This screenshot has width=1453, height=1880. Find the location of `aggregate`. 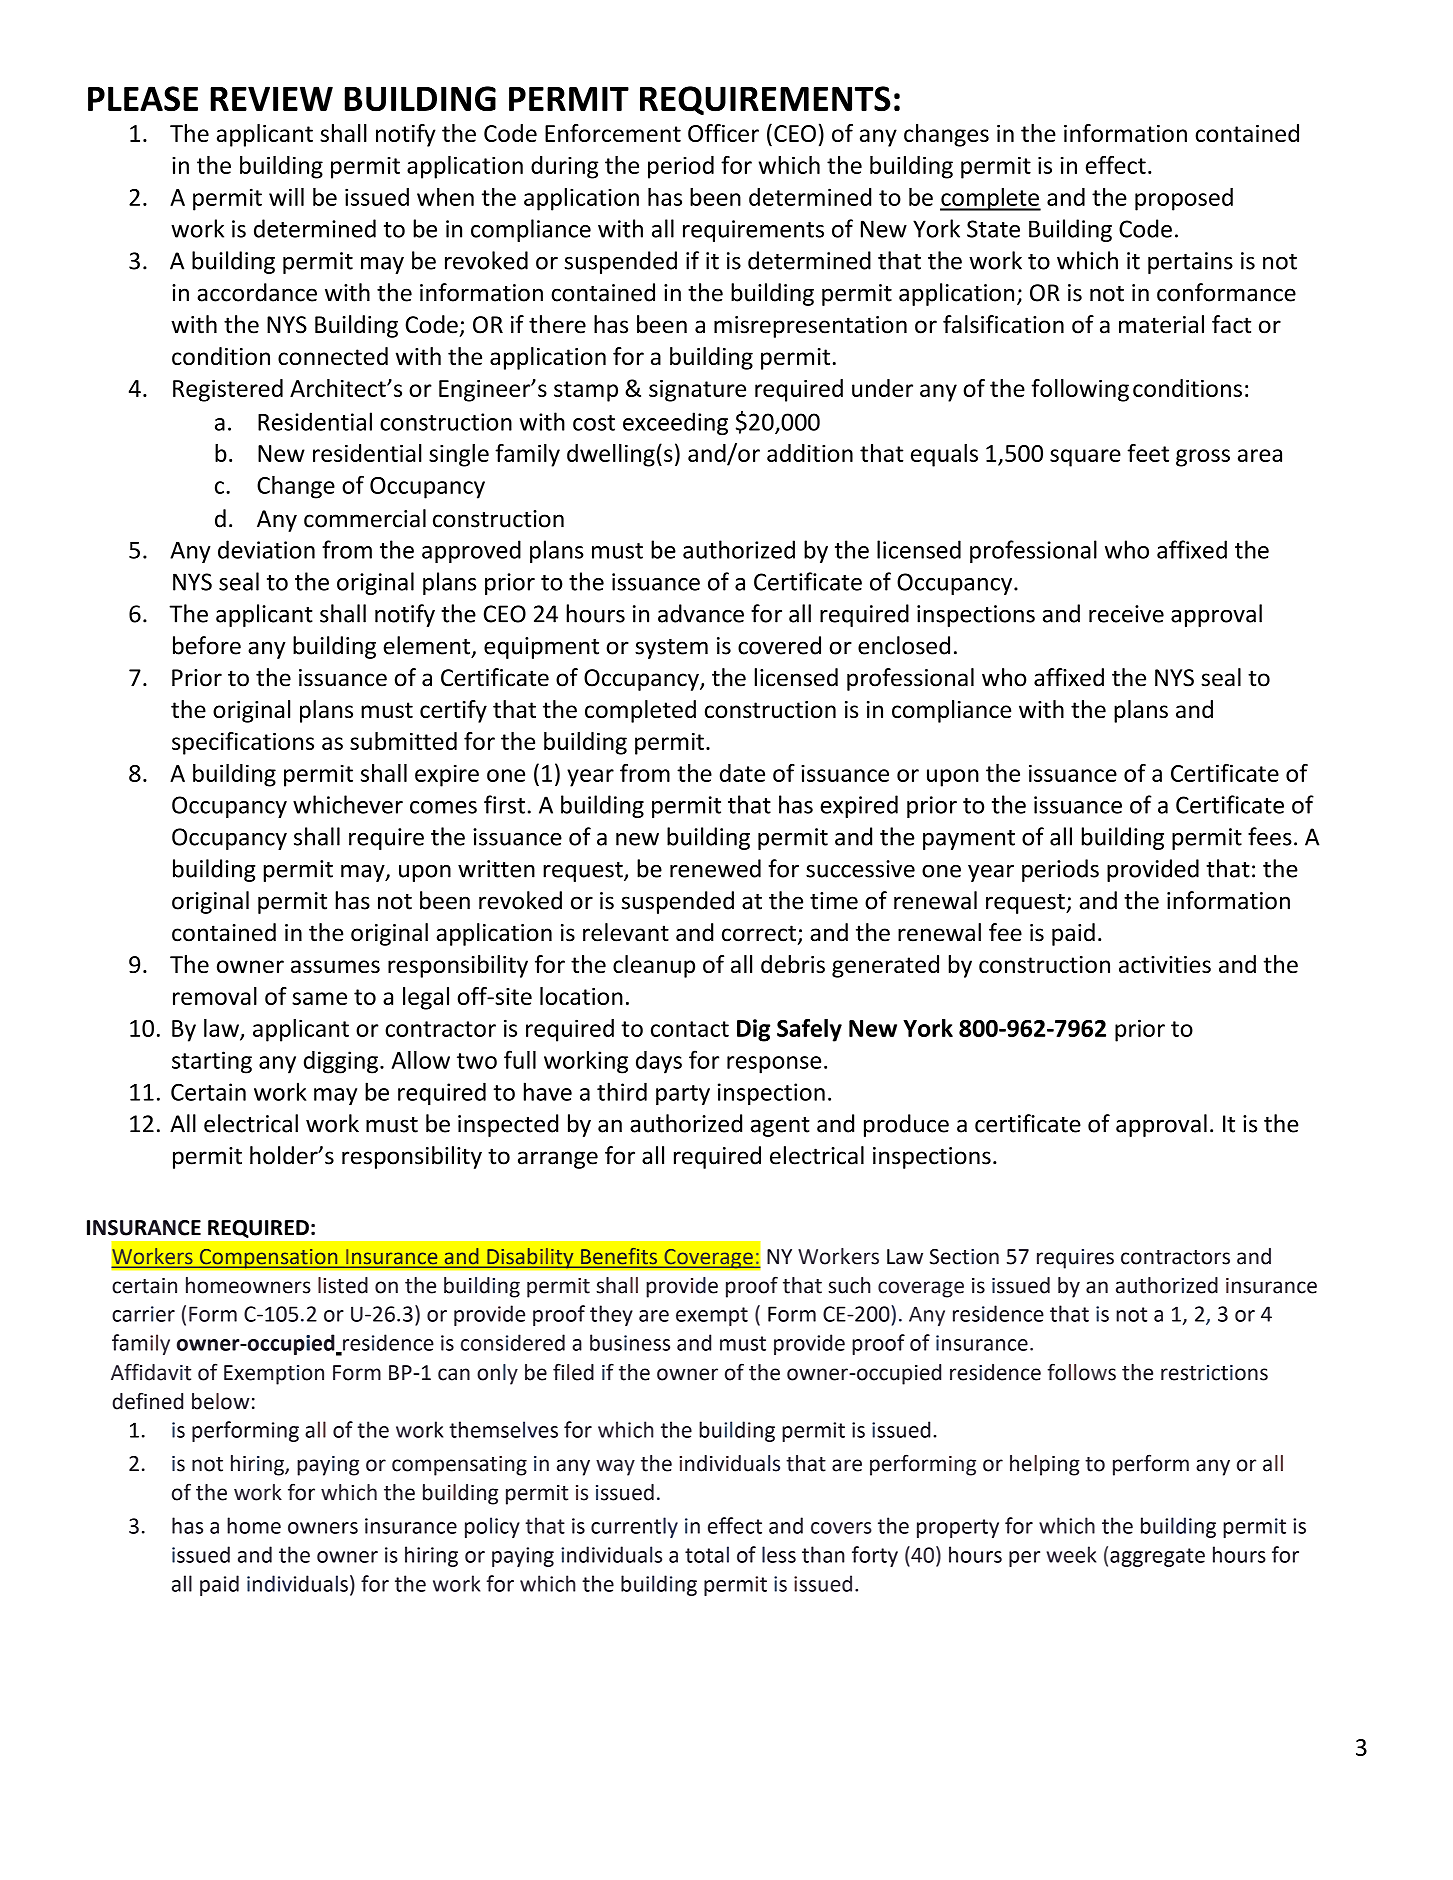

aggregate is located at coordinates (1157, 1557).
